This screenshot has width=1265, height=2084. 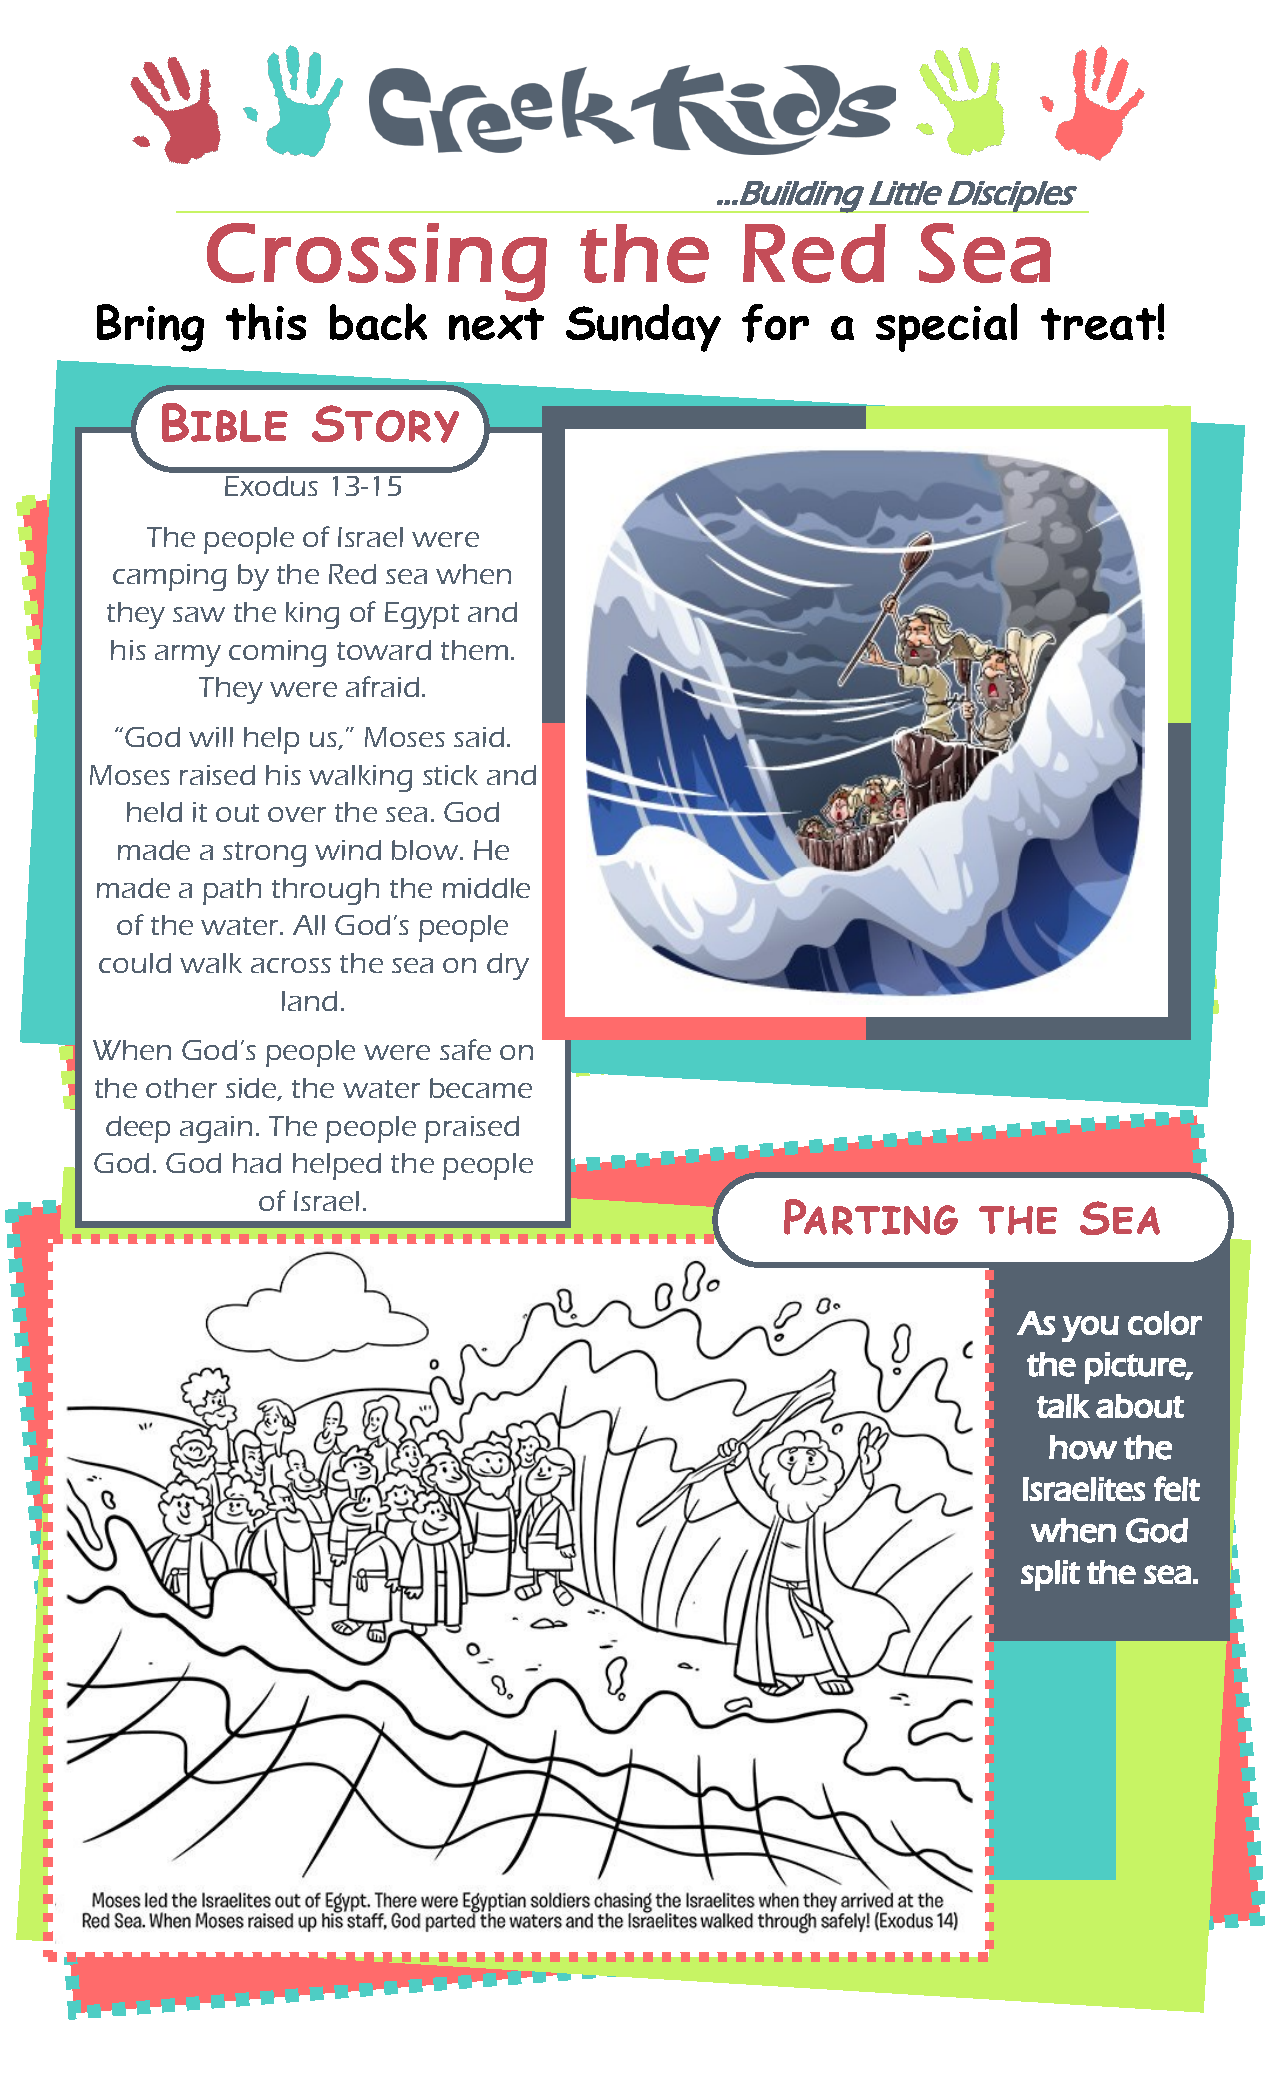 I want to click on had, so click(x=257, y=1163).
